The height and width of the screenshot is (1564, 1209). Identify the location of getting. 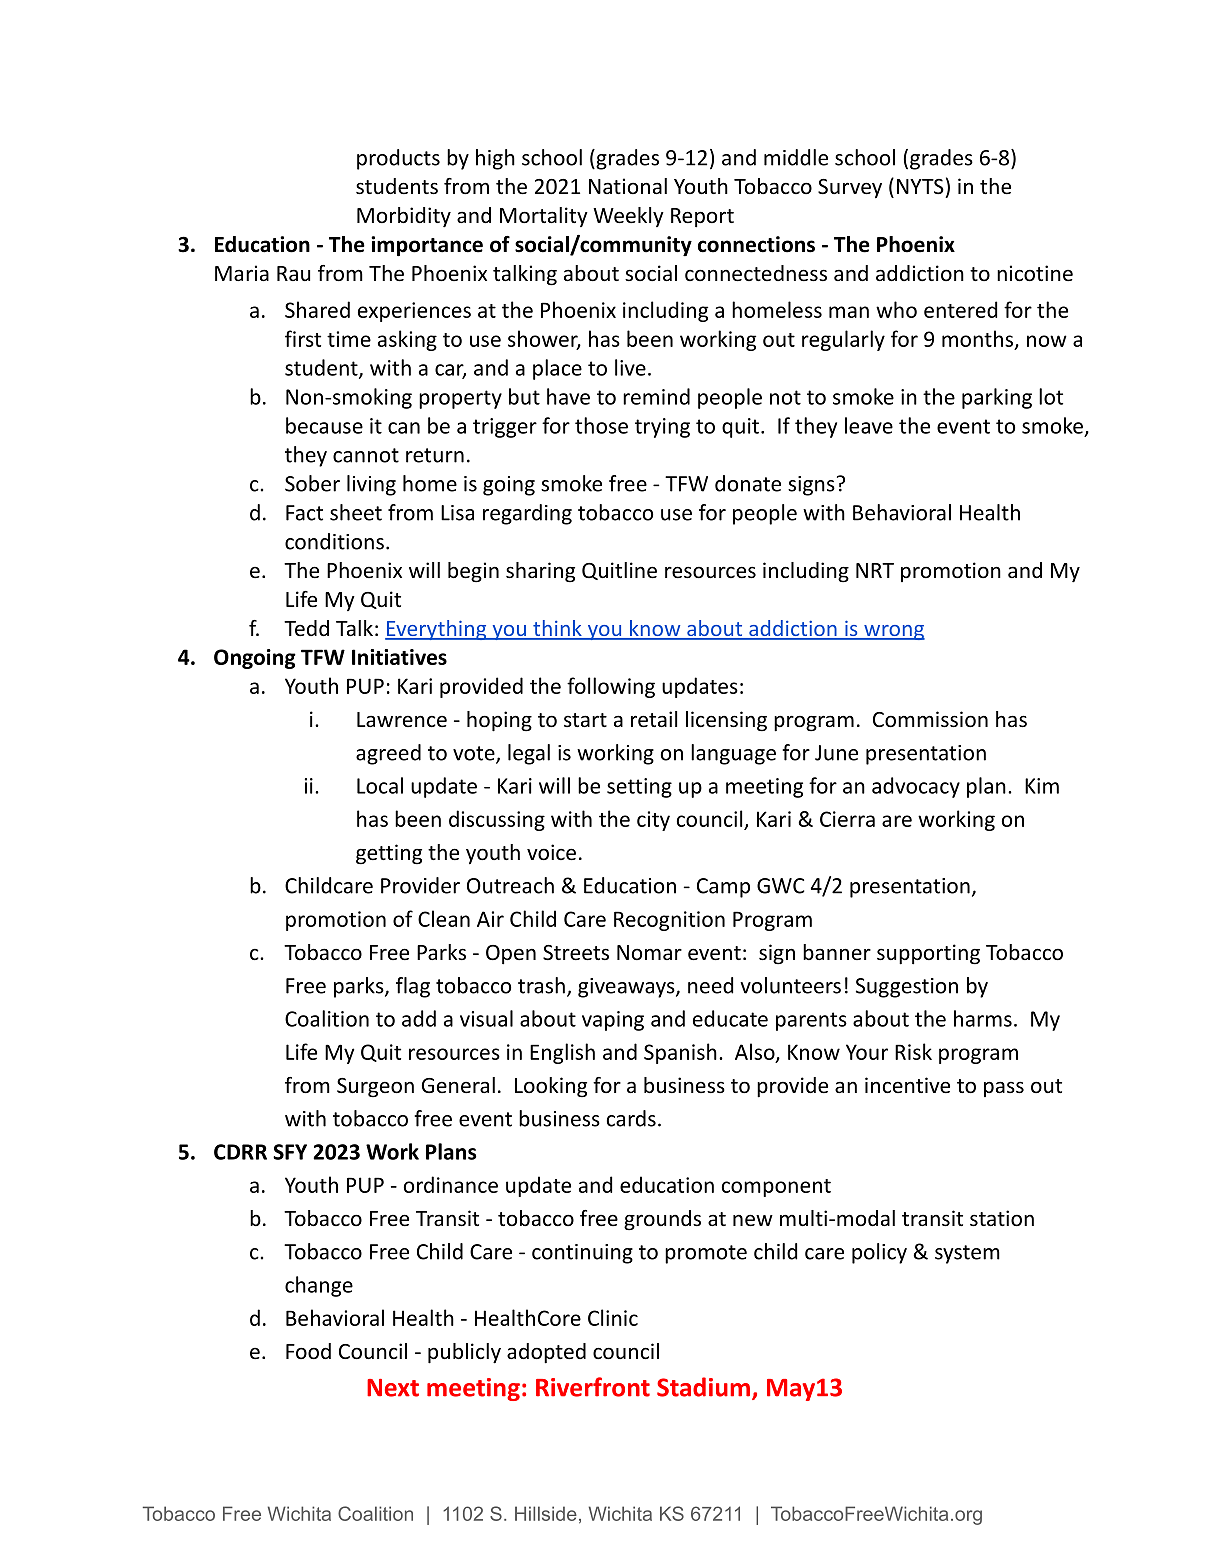
(389, 854).
